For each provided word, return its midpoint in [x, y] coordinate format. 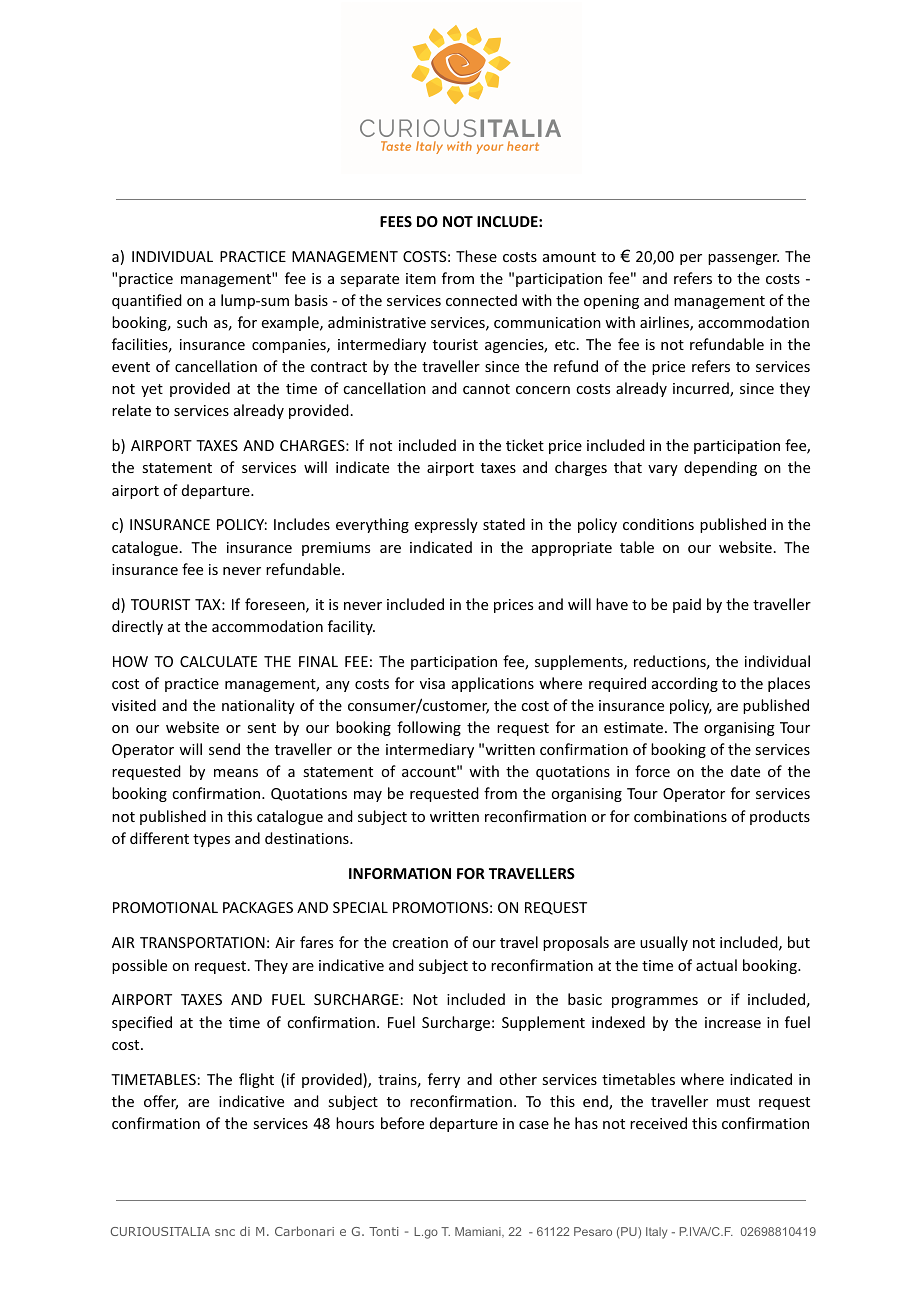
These [476, 256]
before [402, 1123]
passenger [743, 259]
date [745, 771]
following [429, 728]
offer [161, 1102]
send [224, 749]
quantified [147, 301]
